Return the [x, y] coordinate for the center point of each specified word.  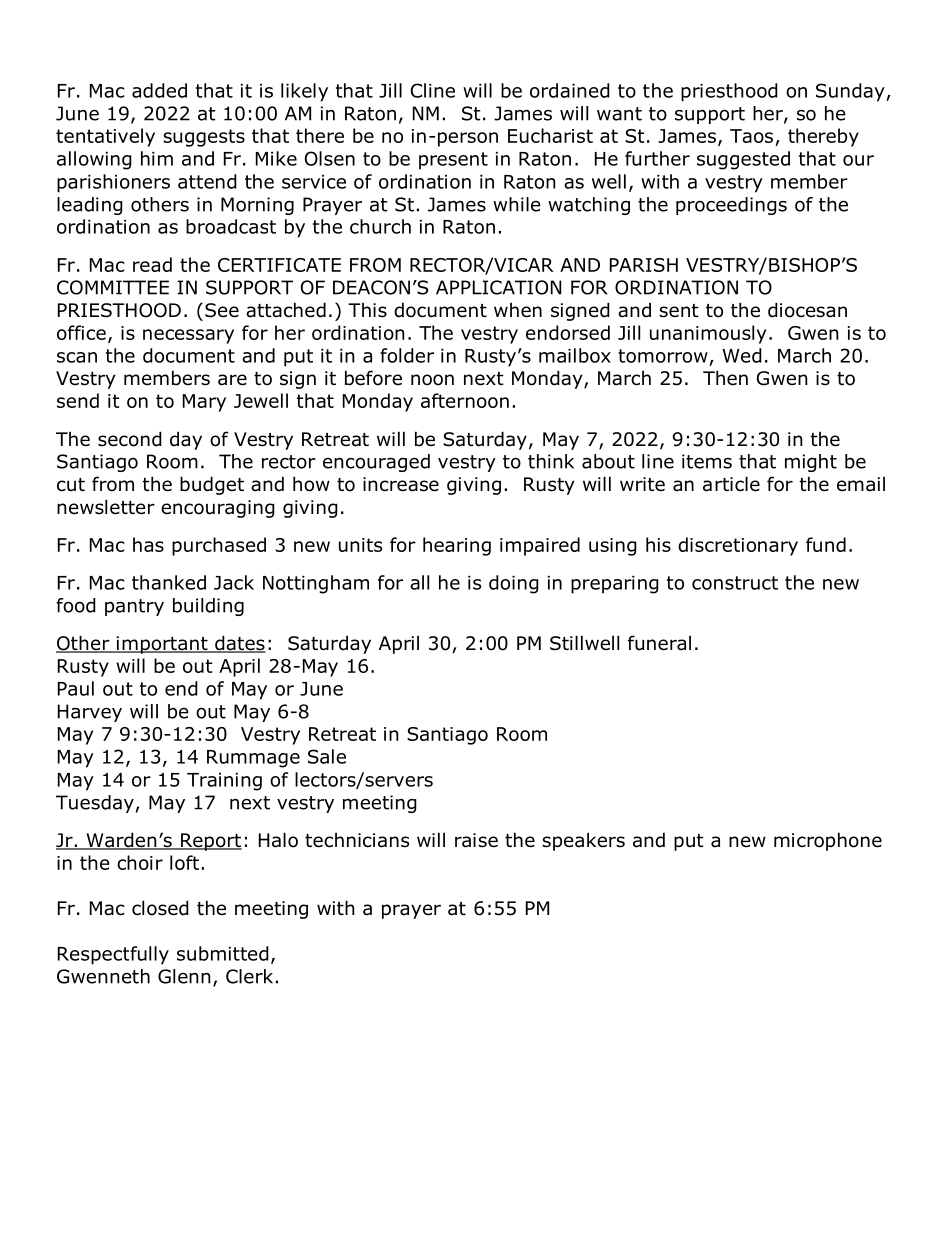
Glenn [184, 976]
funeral [659, 643]
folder [407, 355]
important [162, 645]
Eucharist [550, 135]
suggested [743, 160]
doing [514, 584]
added [159, 90]
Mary [204, 403]
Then [725, 378]
